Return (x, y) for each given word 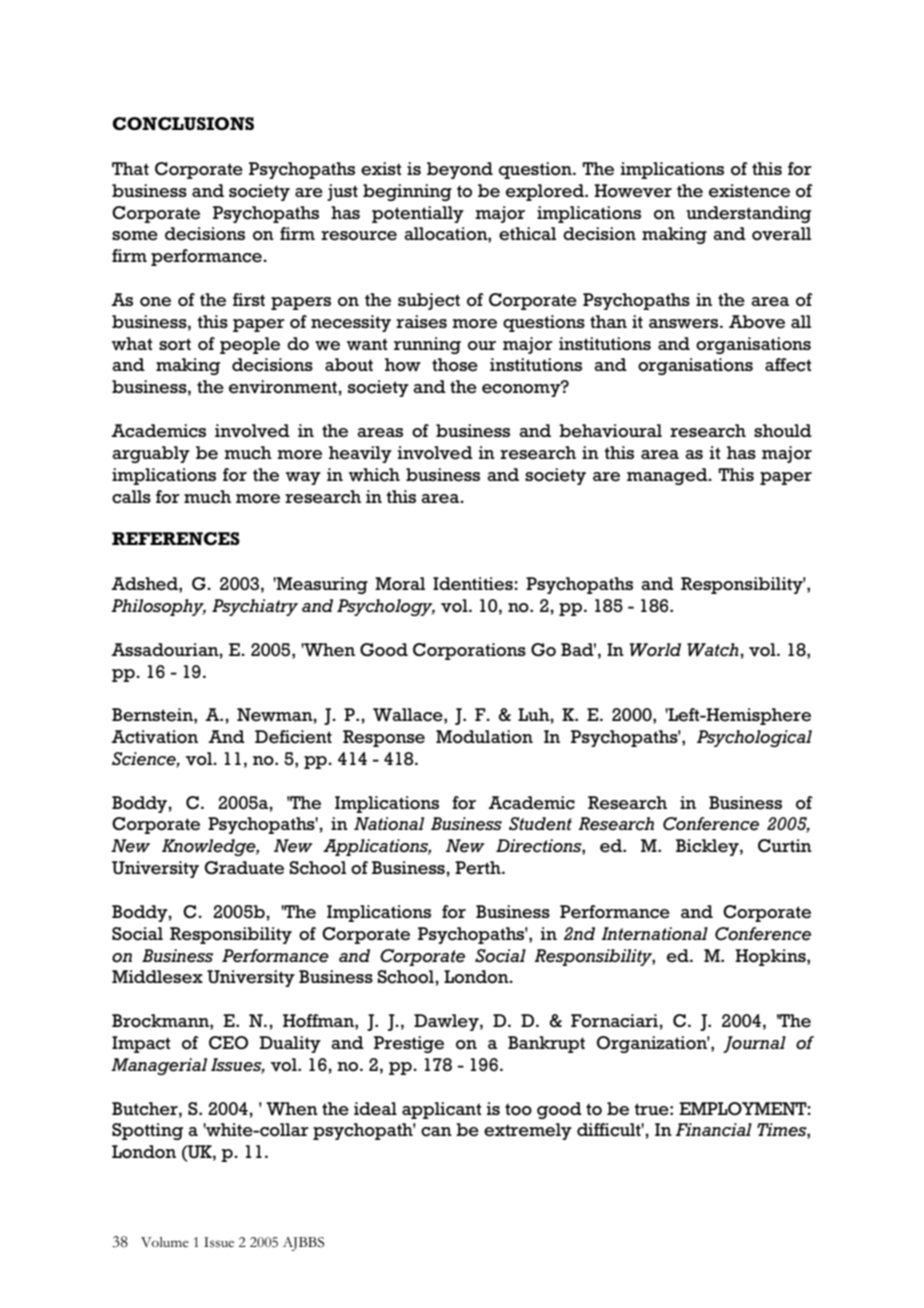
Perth (479, 868)
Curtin (785, 845)
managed (668, 476)
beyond (460, 170)
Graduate (244, 868)
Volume (165, 1242)
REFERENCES (176, 538)
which (374, 475)
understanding (748, 214)
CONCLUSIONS (183, 123)
